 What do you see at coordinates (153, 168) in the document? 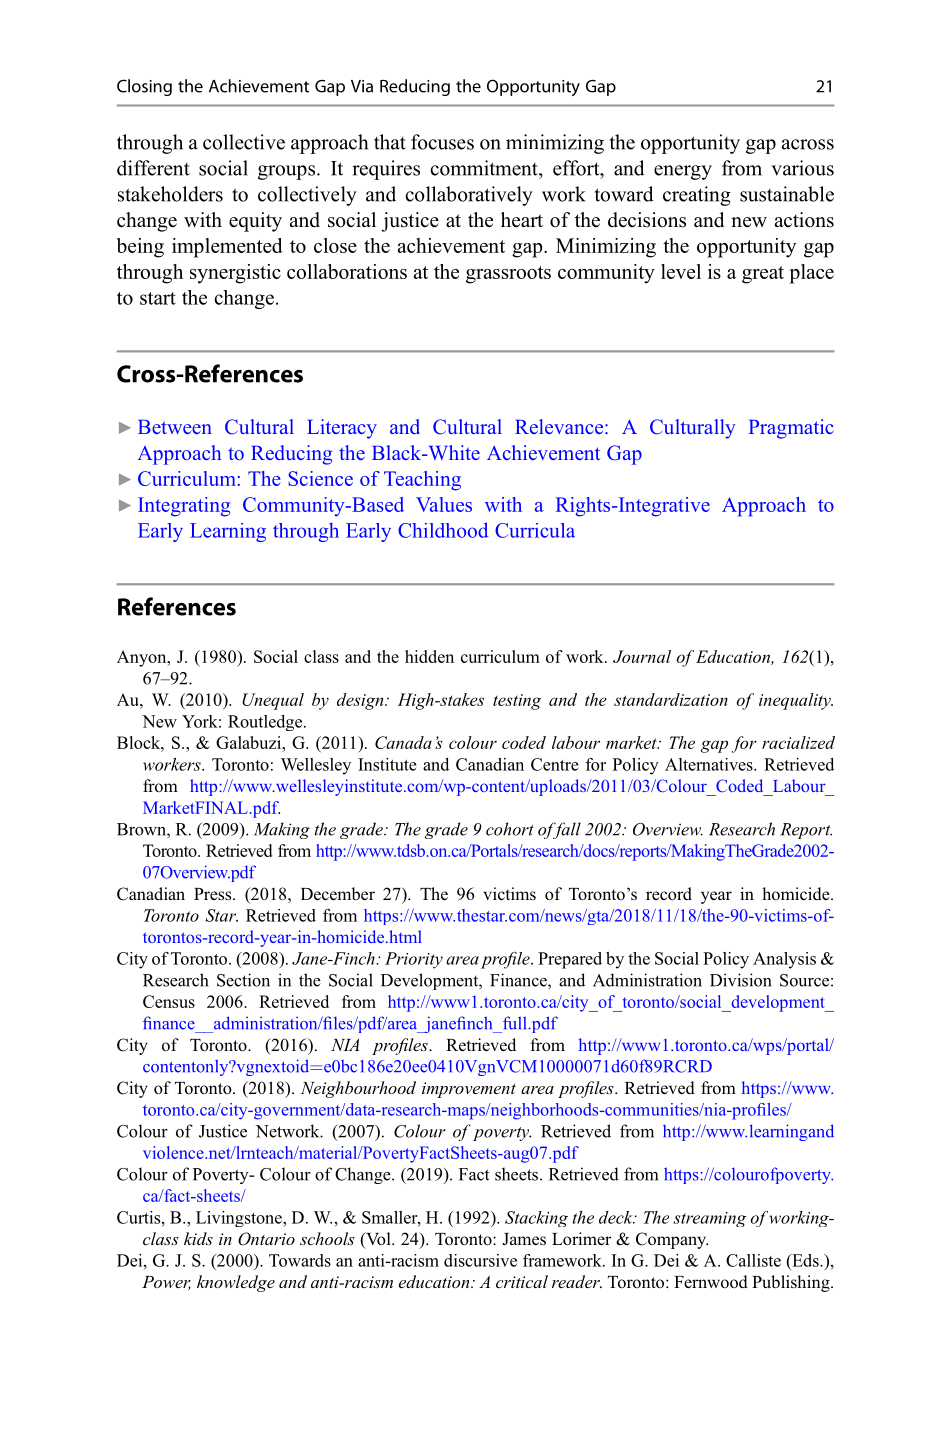
I see `different` at bounding box center [153, 168].
